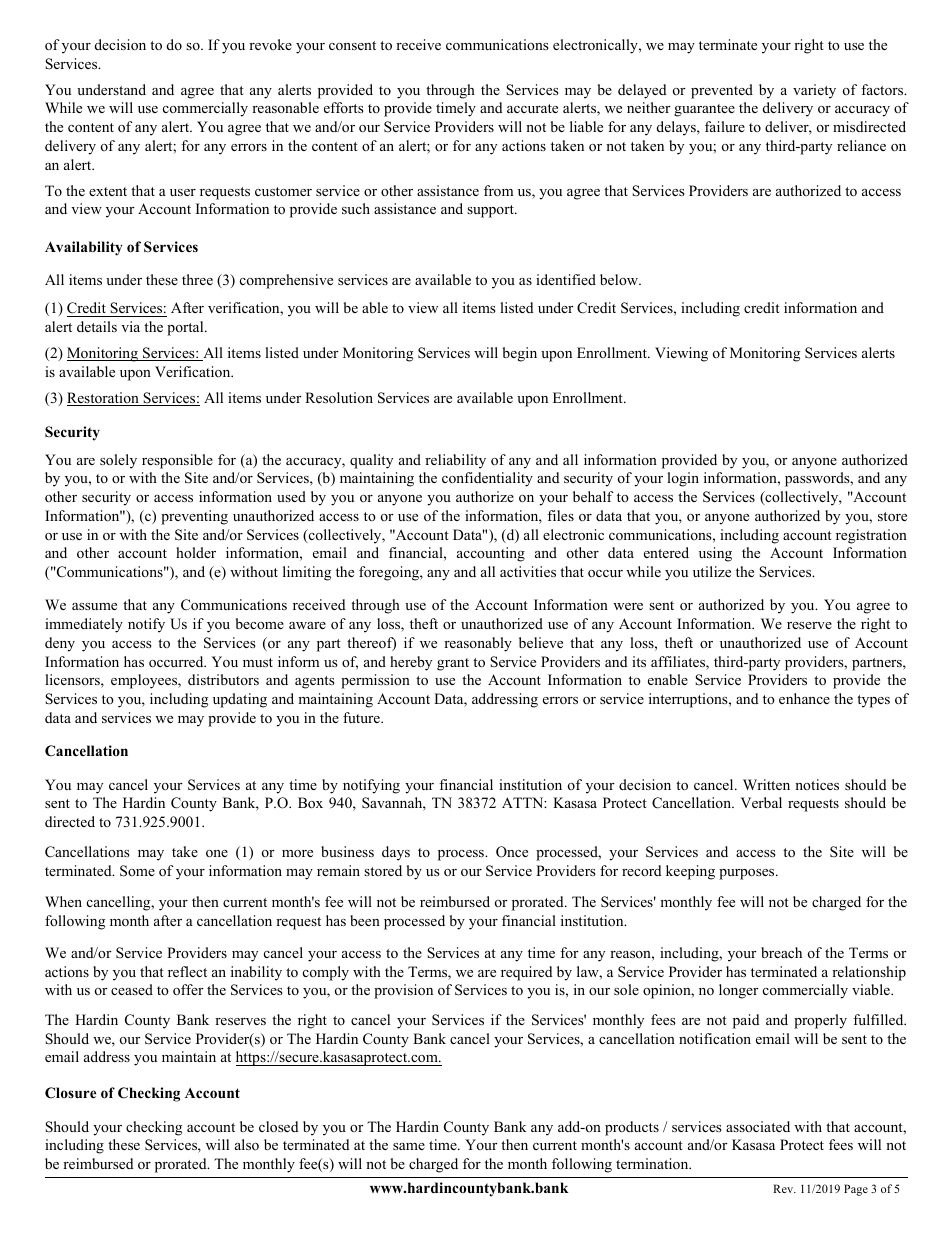  What do you see at coordinates (818, 479) in the screenshot?
I see `passwords` at bounding box center [818, 479].
